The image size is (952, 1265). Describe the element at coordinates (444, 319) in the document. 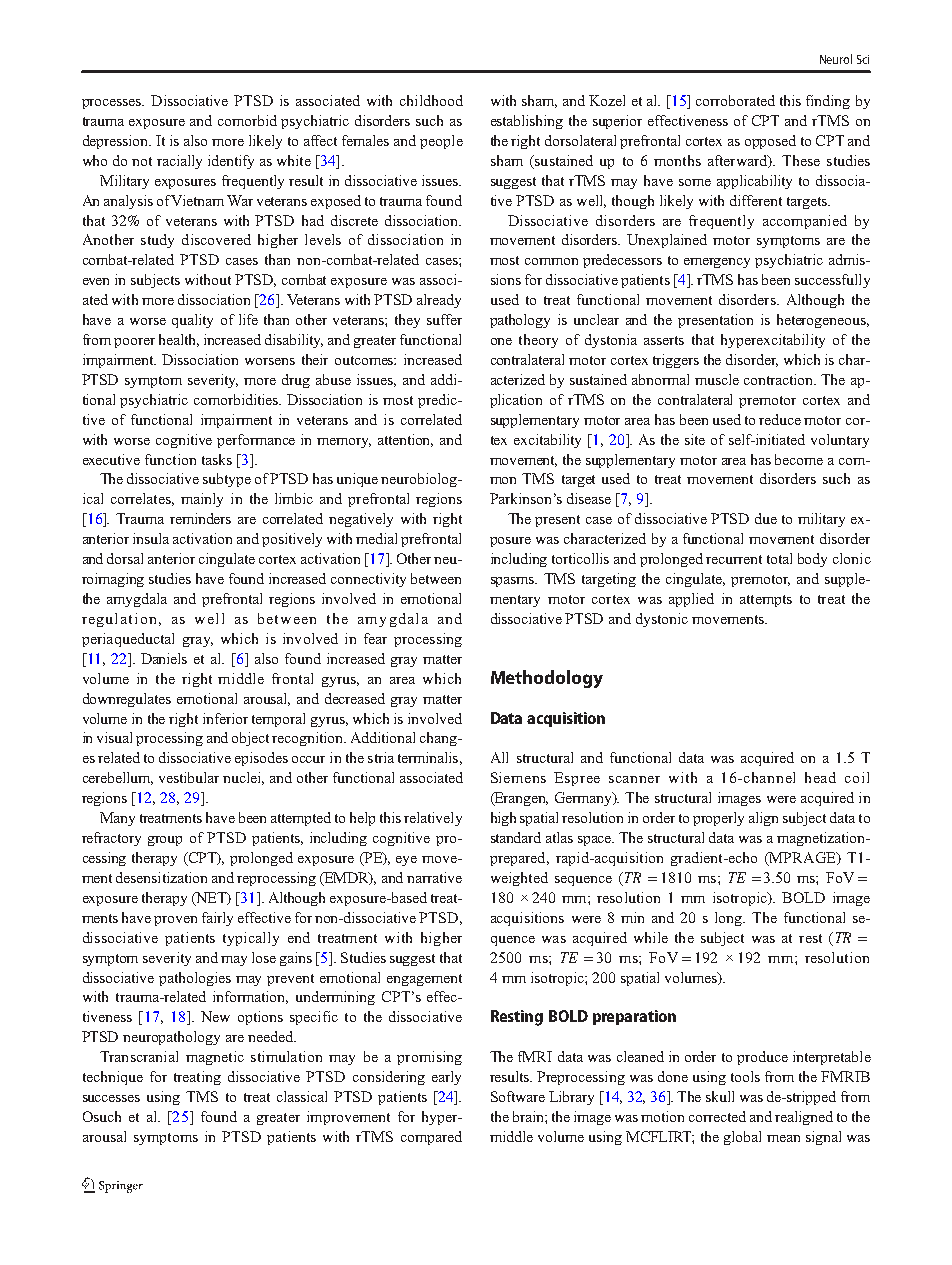

I see `suffer` at that location.
